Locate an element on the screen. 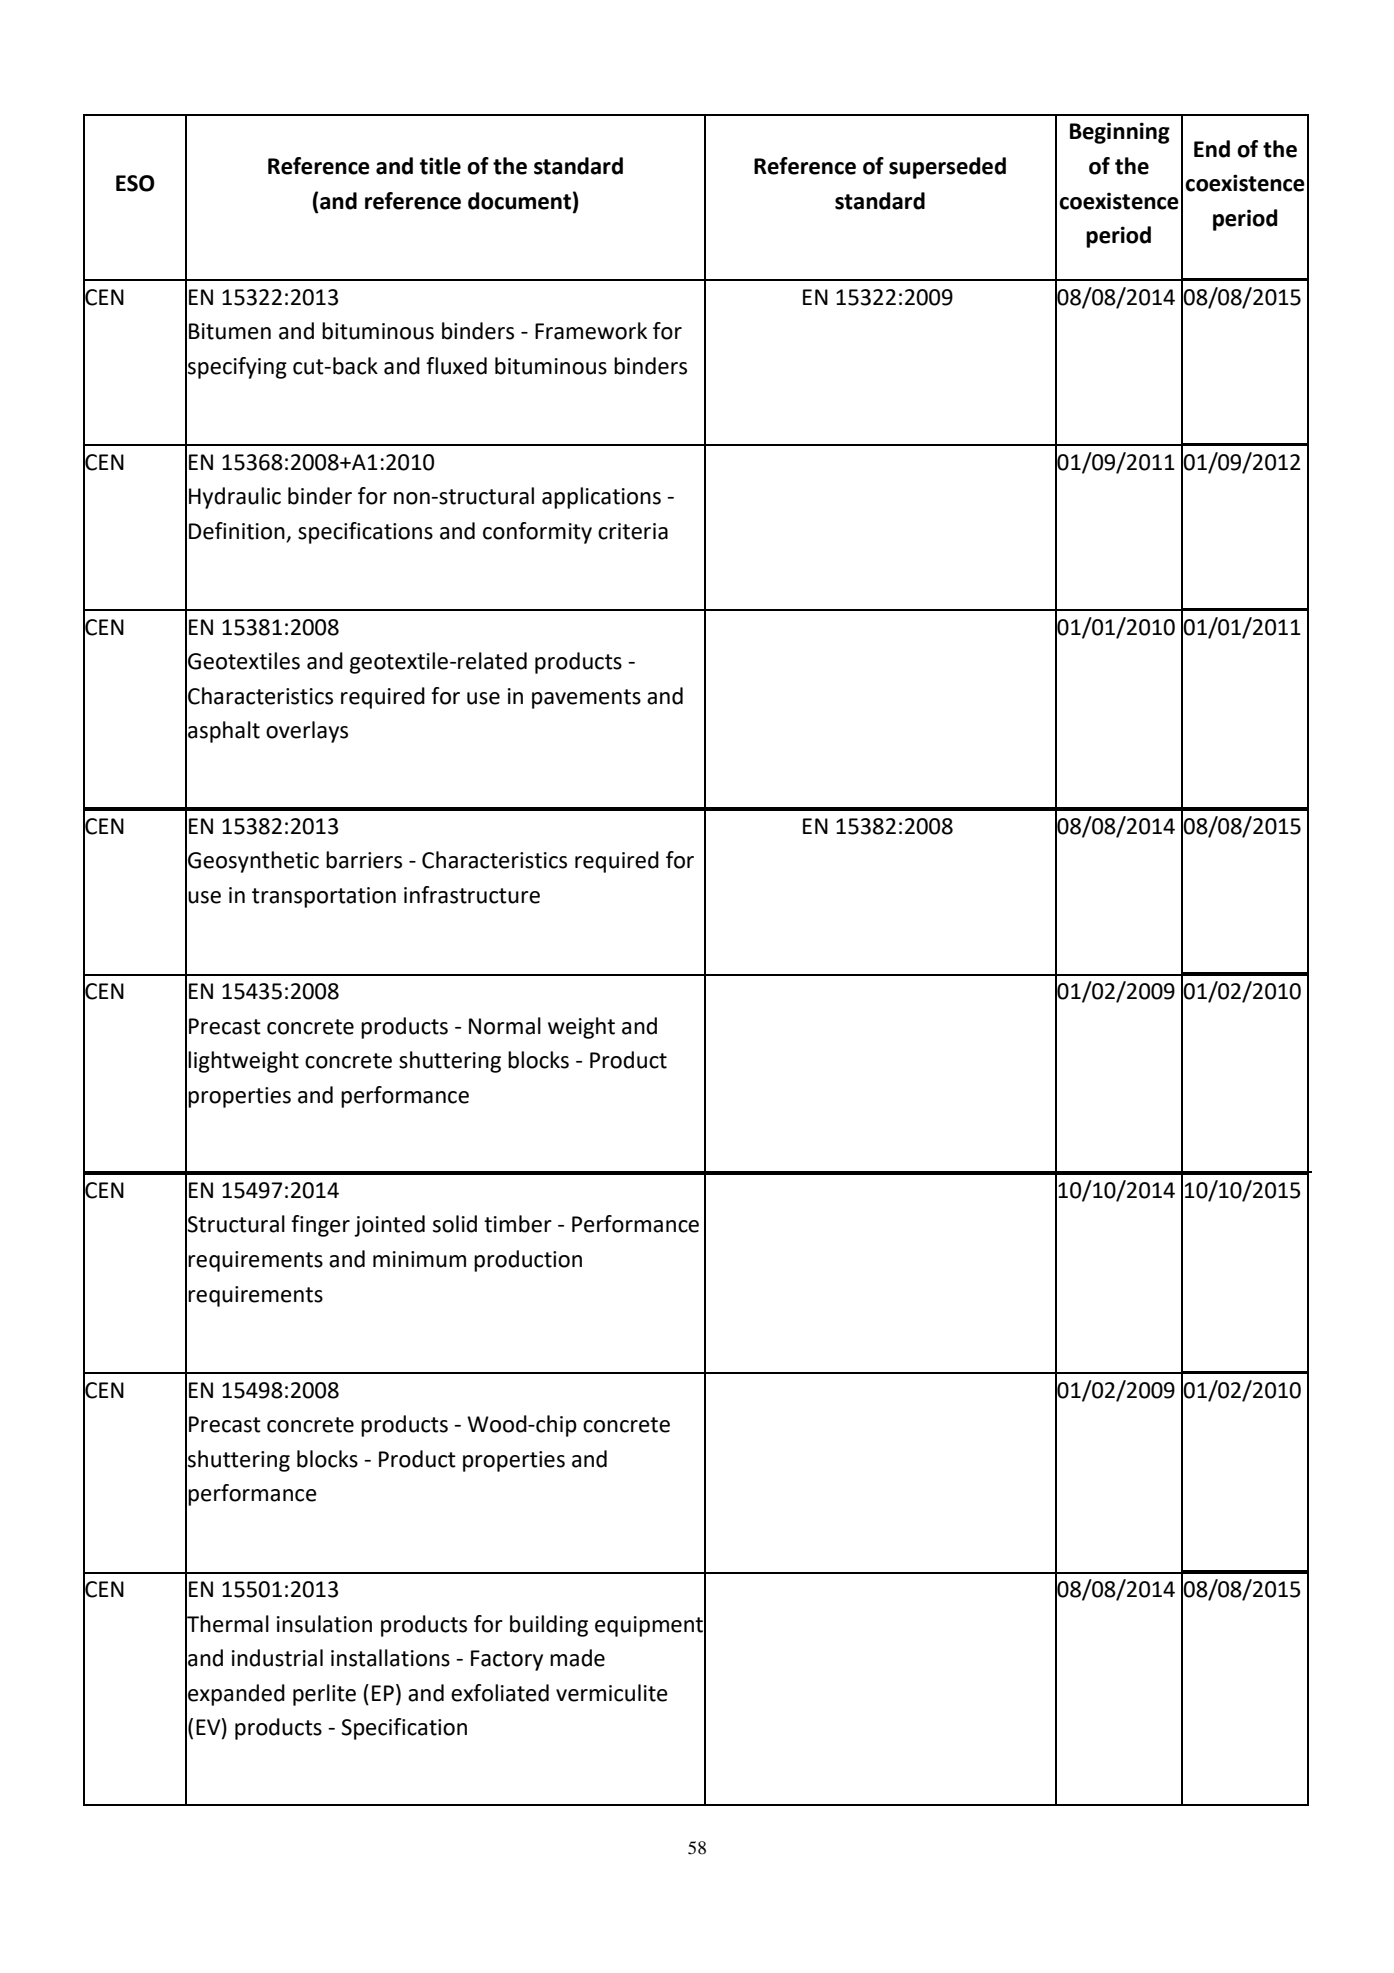 The height and width of the screenshot is (1973, 1394). solid is located at coordinates (455, 1224).
